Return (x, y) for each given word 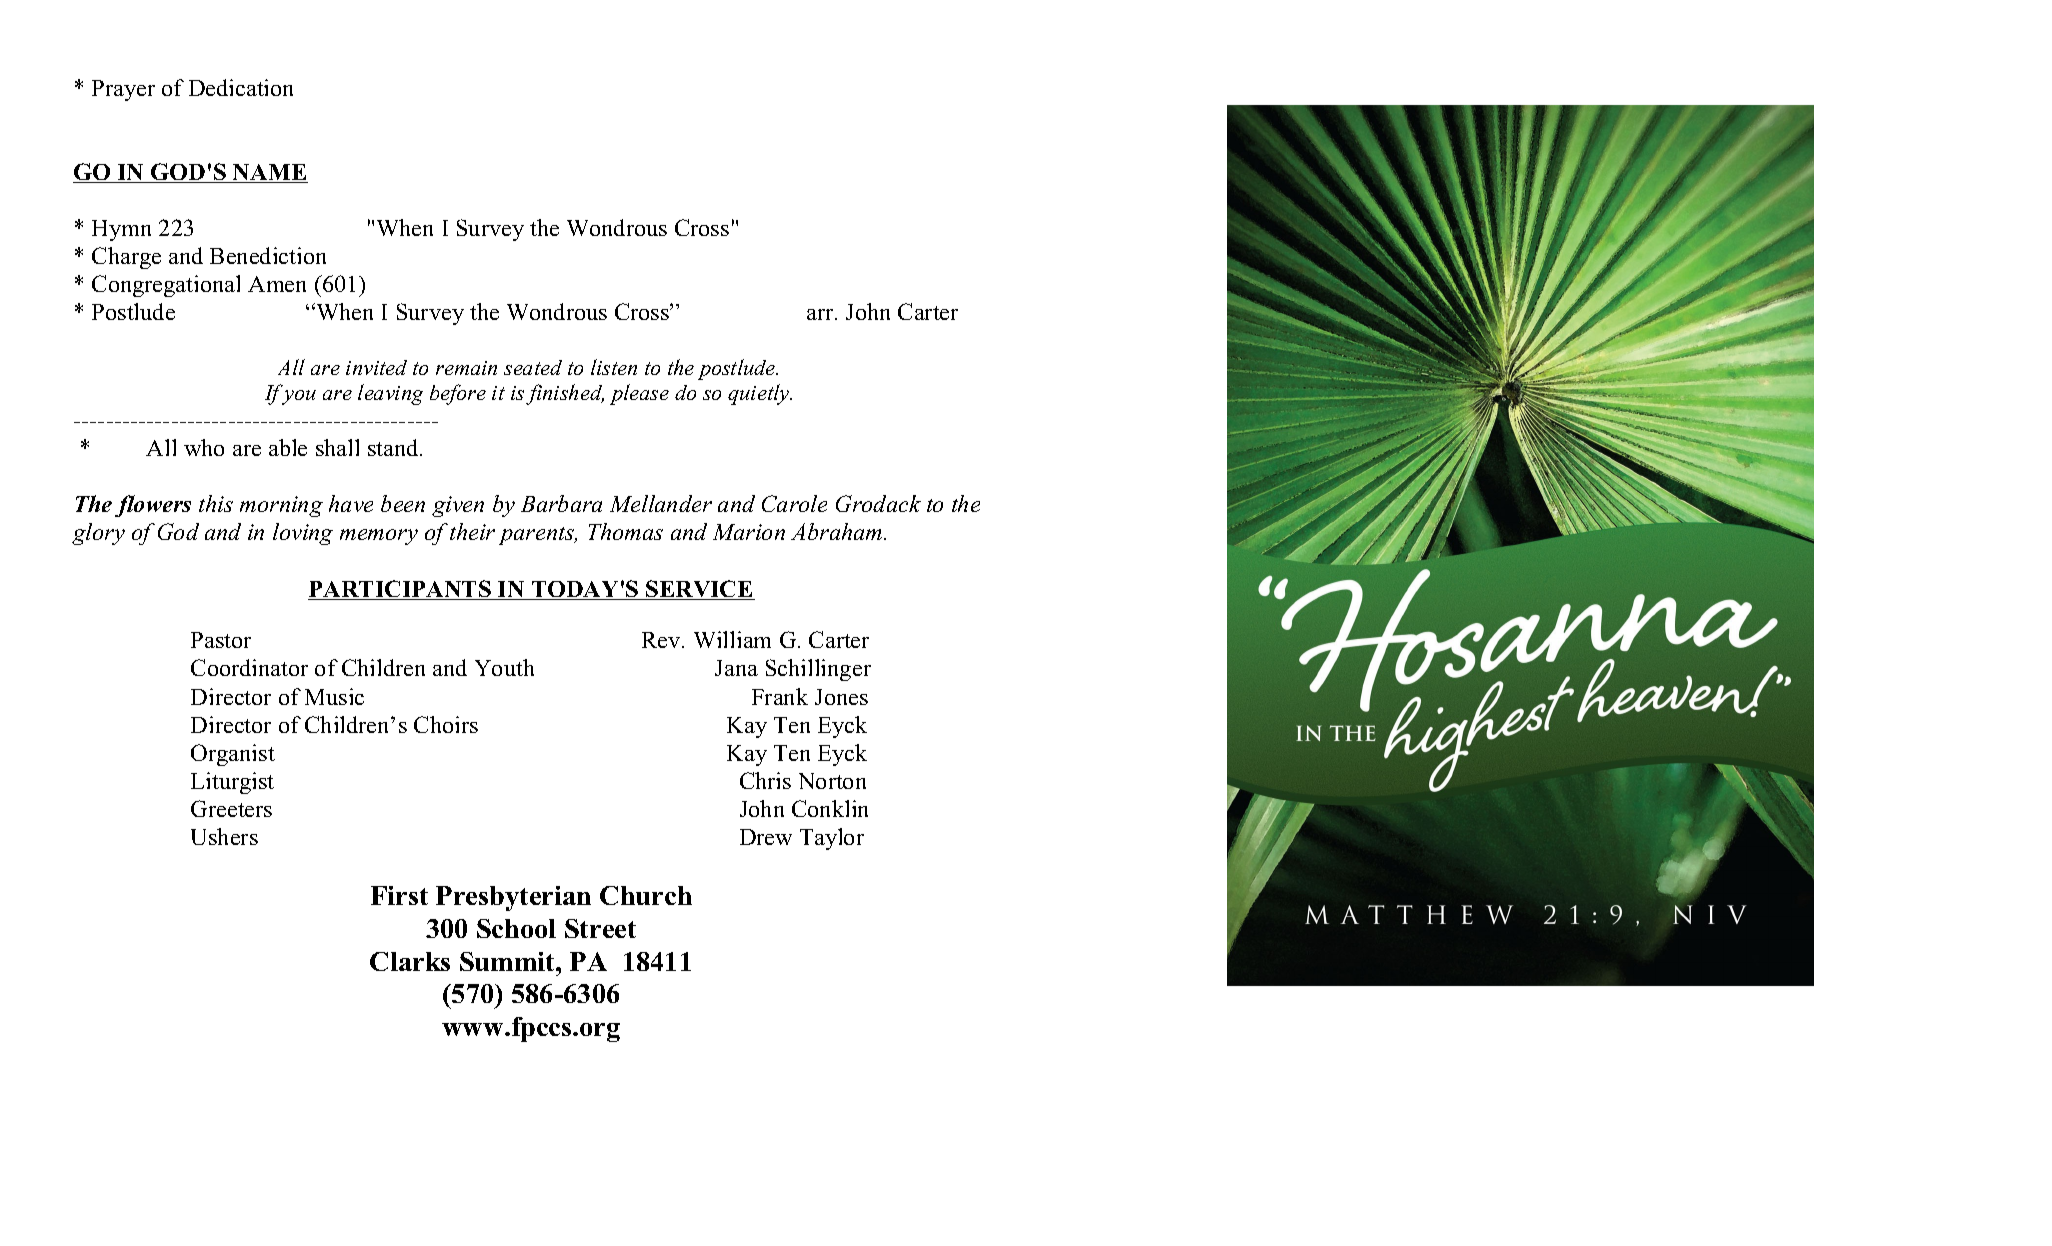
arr (821, 314)
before (458, 394)
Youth (504, 667)
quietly (760, 394)
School (516, 928)
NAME (269, 173)
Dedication (241, 87)
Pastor (221, 640)
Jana (736, 668)
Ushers (224, 836)
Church (646, 895)
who (204, 447)
